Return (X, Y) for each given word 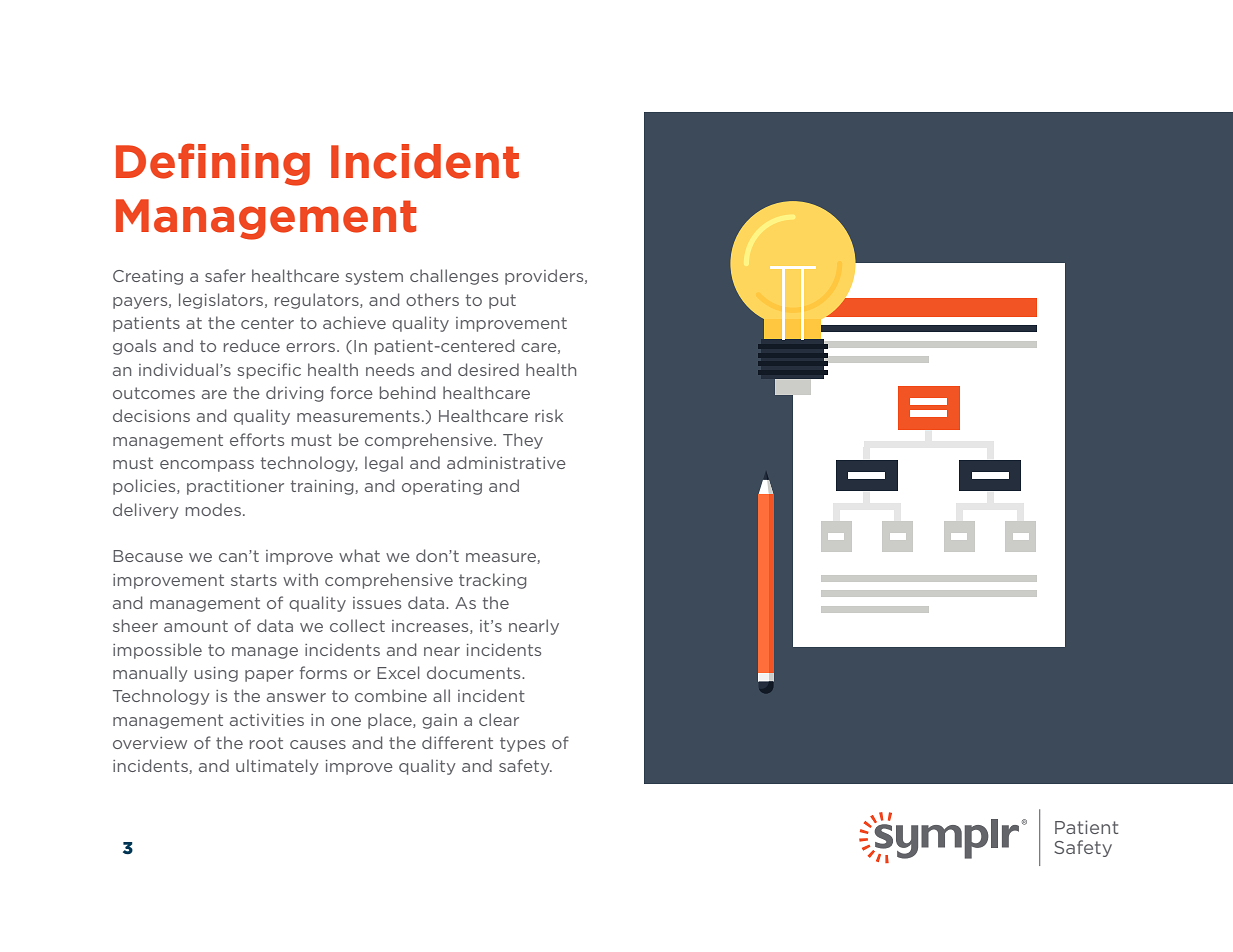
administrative (506, 462)
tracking (492, 581)
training (323, 487)
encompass (207, 466)
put (502, 301)
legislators (222, 301)
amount (196, 626)
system (374, 277)
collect (357, 625)
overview (150, 743)
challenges (454, 277)
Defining (213, 164)
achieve (354, 322)
